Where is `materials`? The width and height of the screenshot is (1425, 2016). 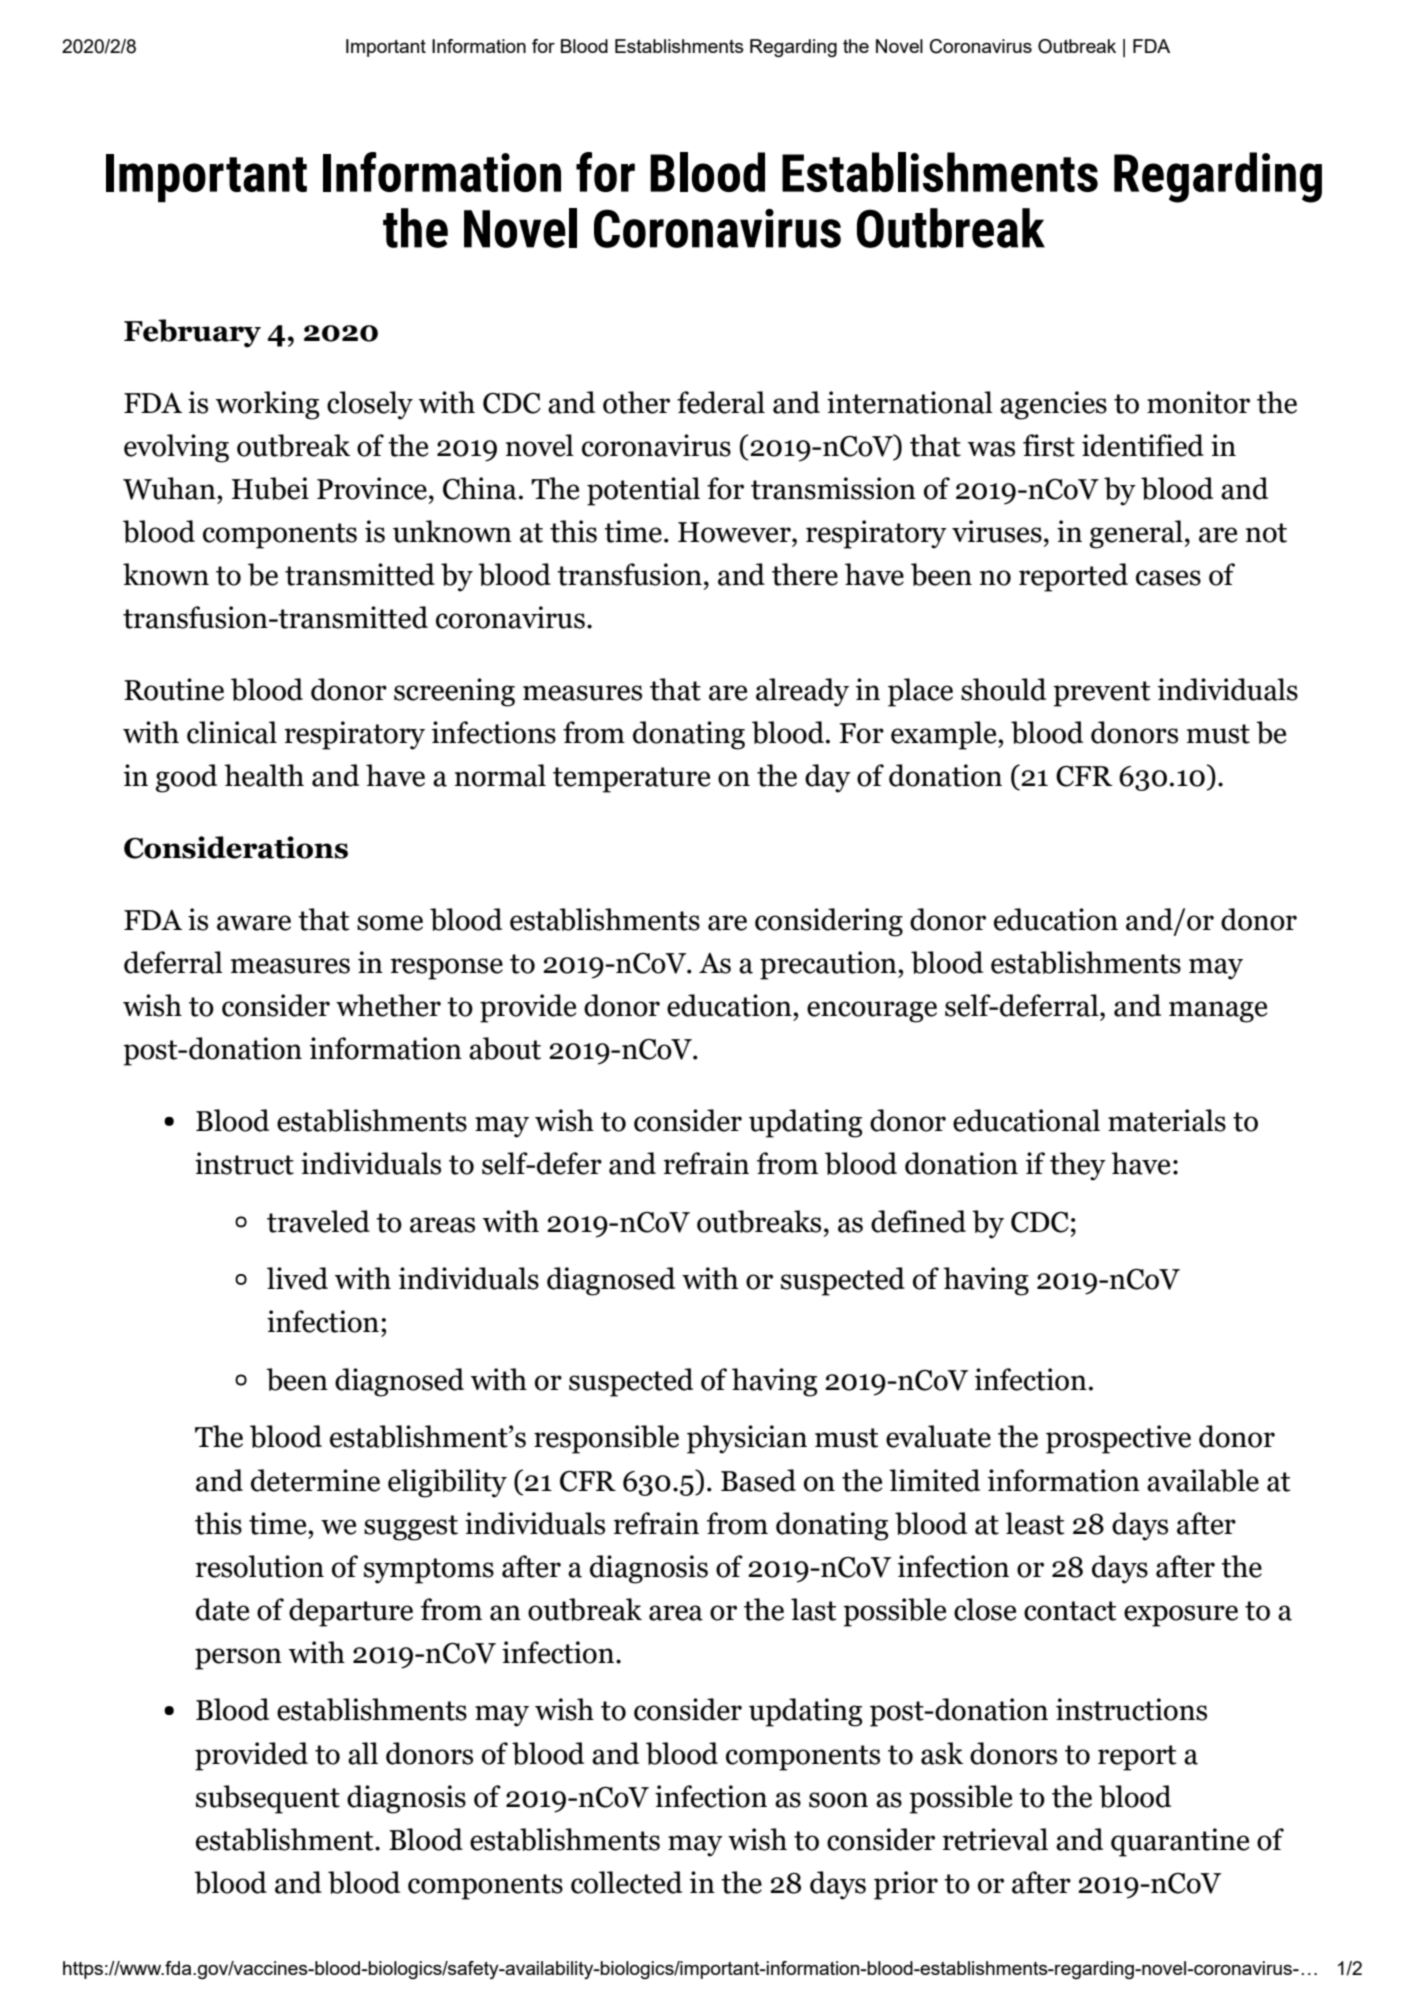
materials is located at coordinates (1167, 1120).
